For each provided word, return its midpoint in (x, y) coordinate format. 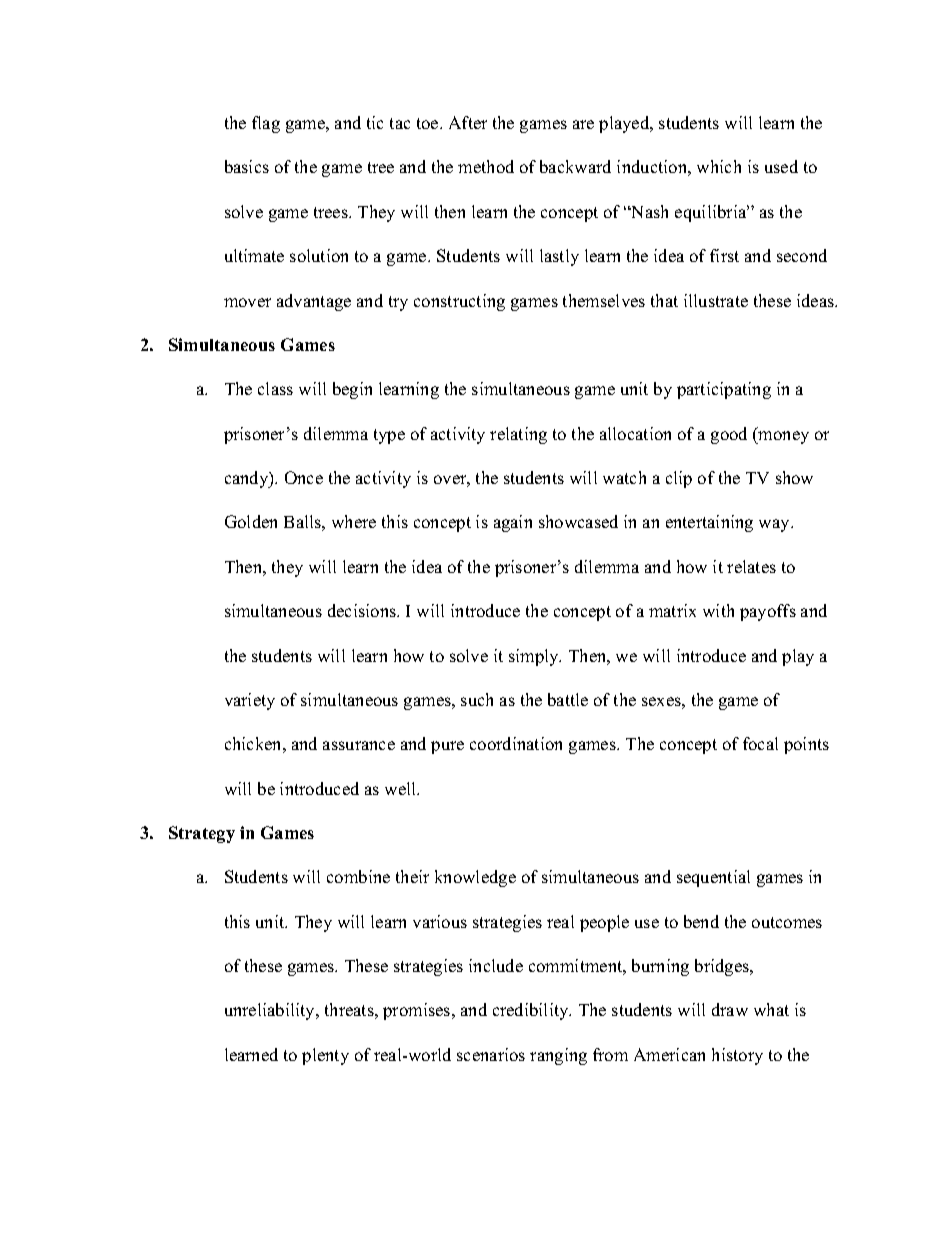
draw (730, 1009)
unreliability (271, 1011)
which (719, 166)
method (486, 166)
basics (247, 166)
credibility (532, 1011)
